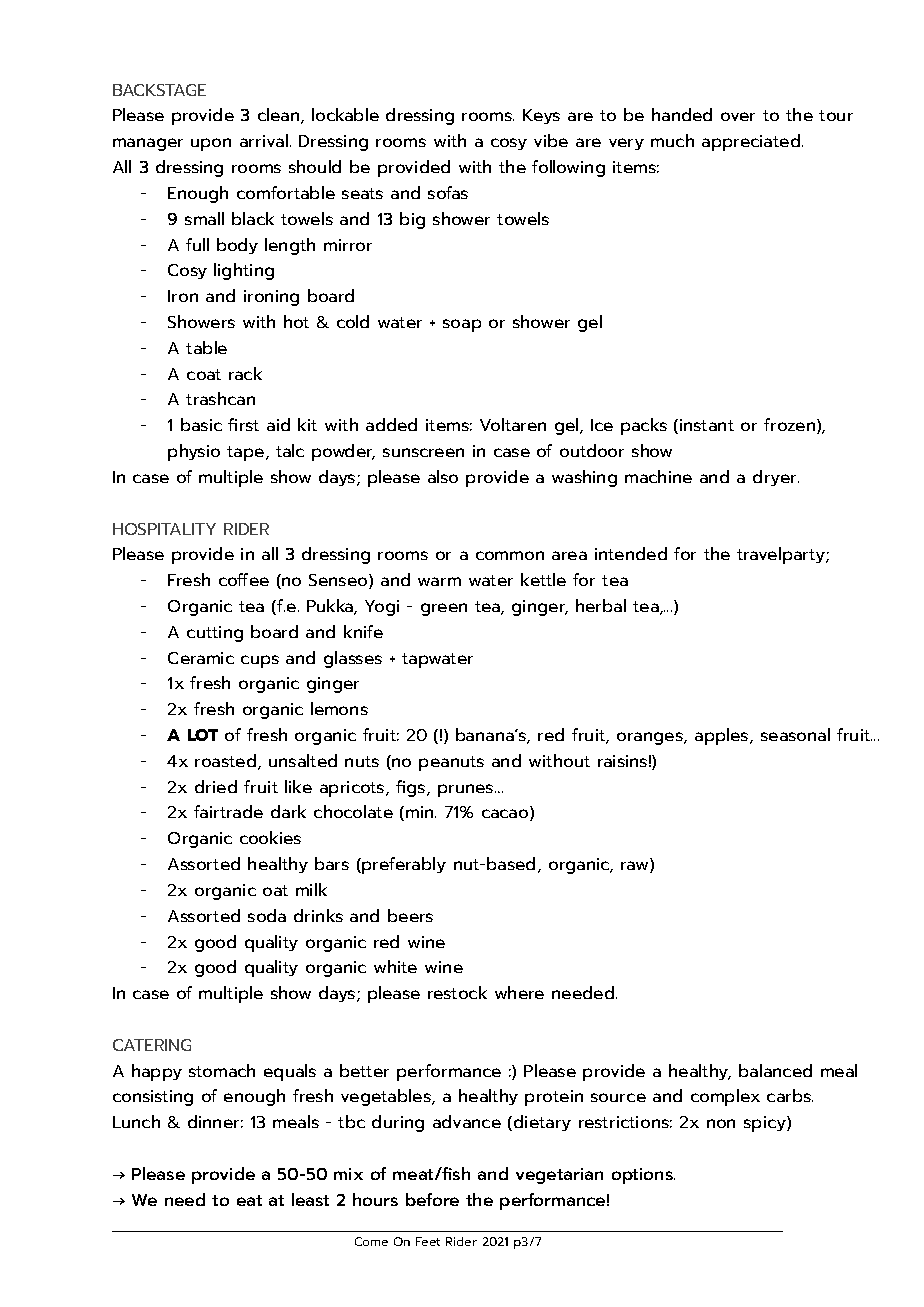  What do you see at coordinates (776, 478) in the screenshot?
I see `dryer` at bounding box center [776, 478].
